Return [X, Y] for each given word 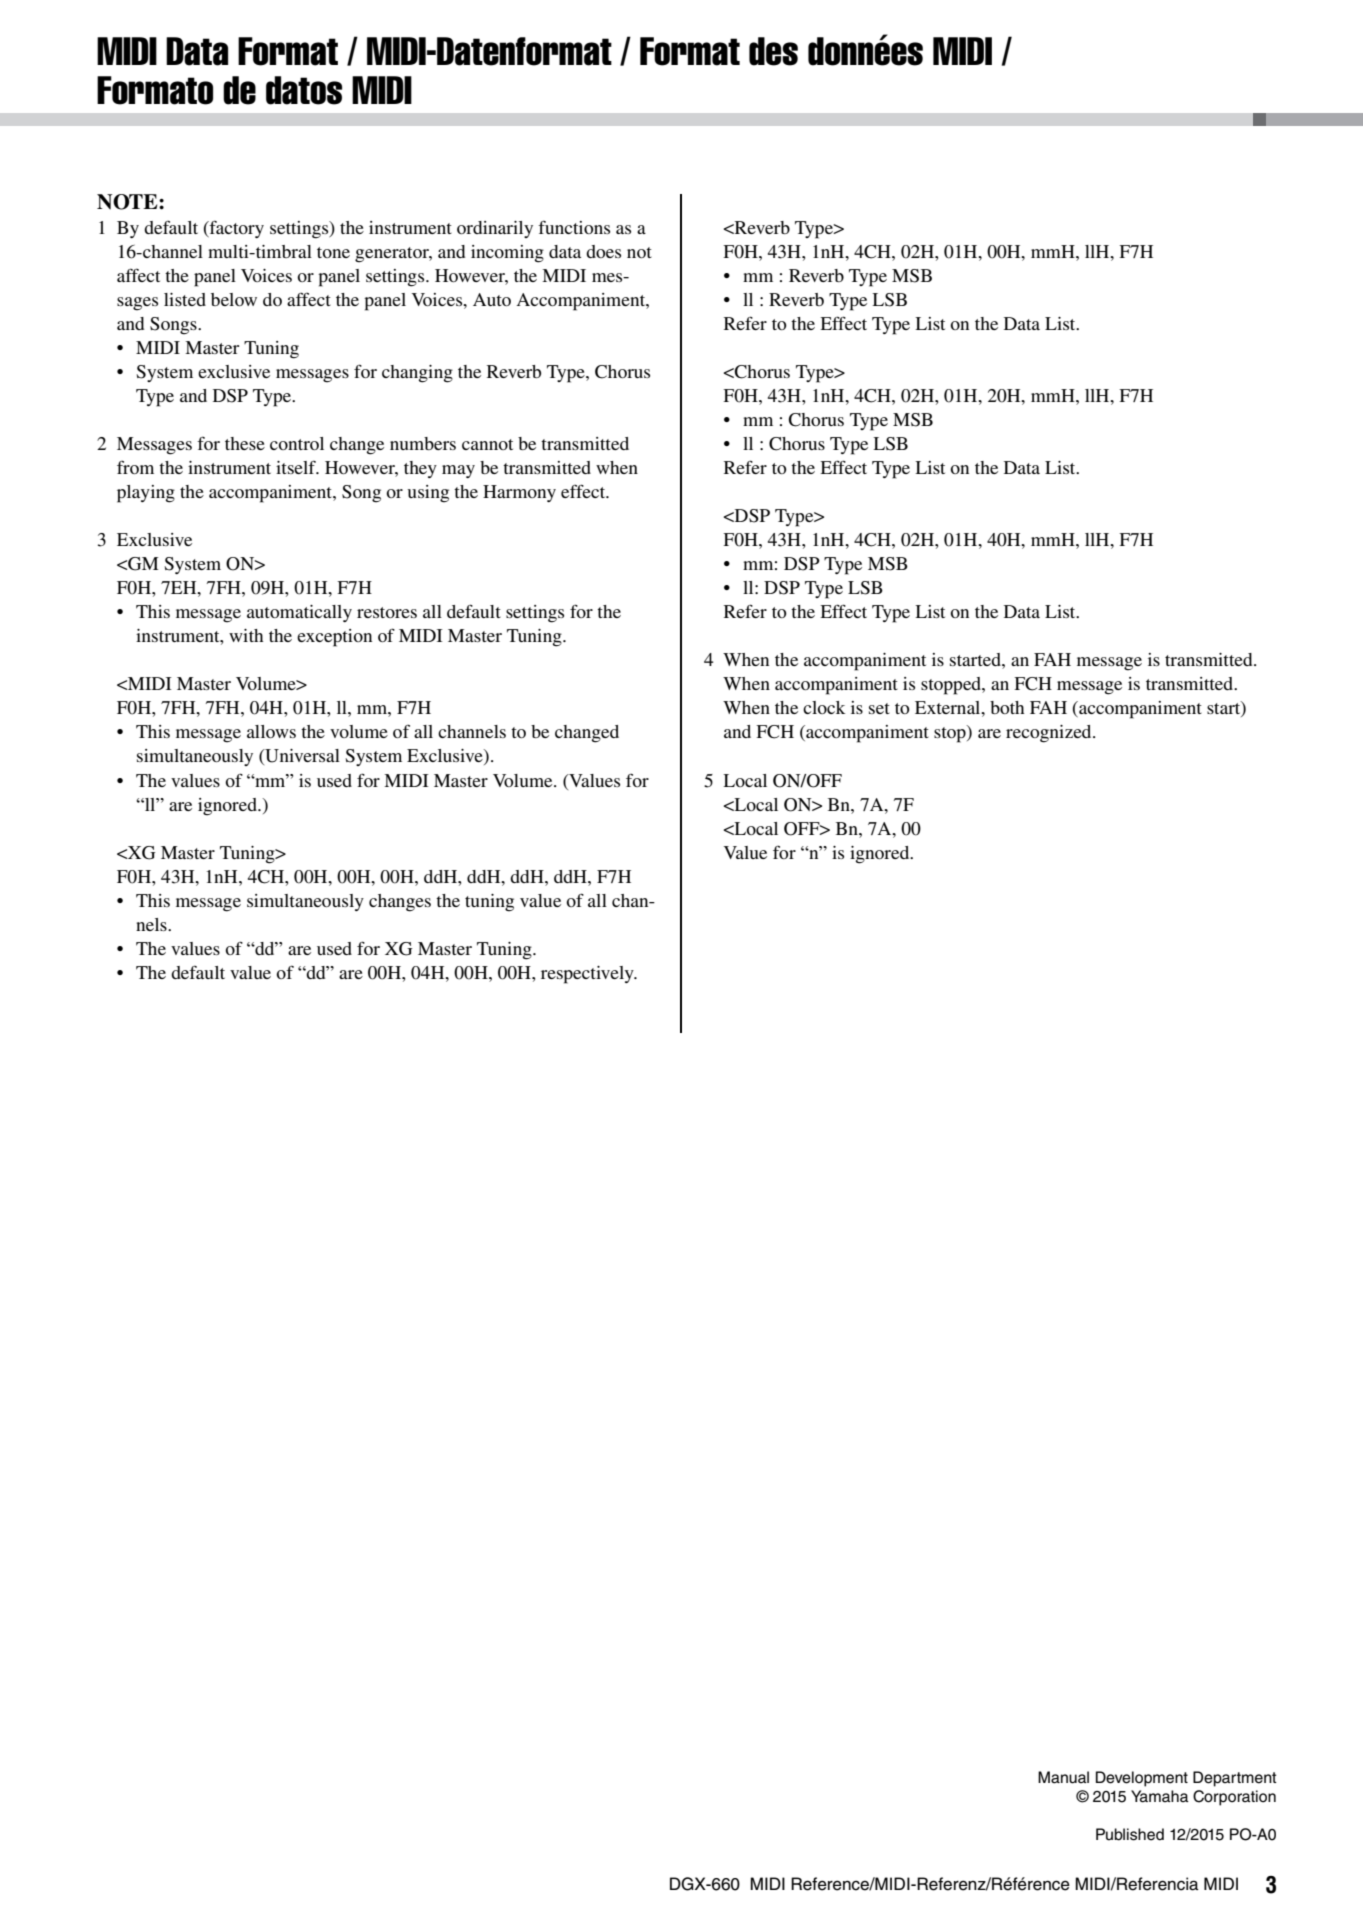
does [603, 251]
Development [1142, 1779]
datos [304, 90]
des [773, 51]
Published [1130, 1834]
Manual [1063, 1777]
